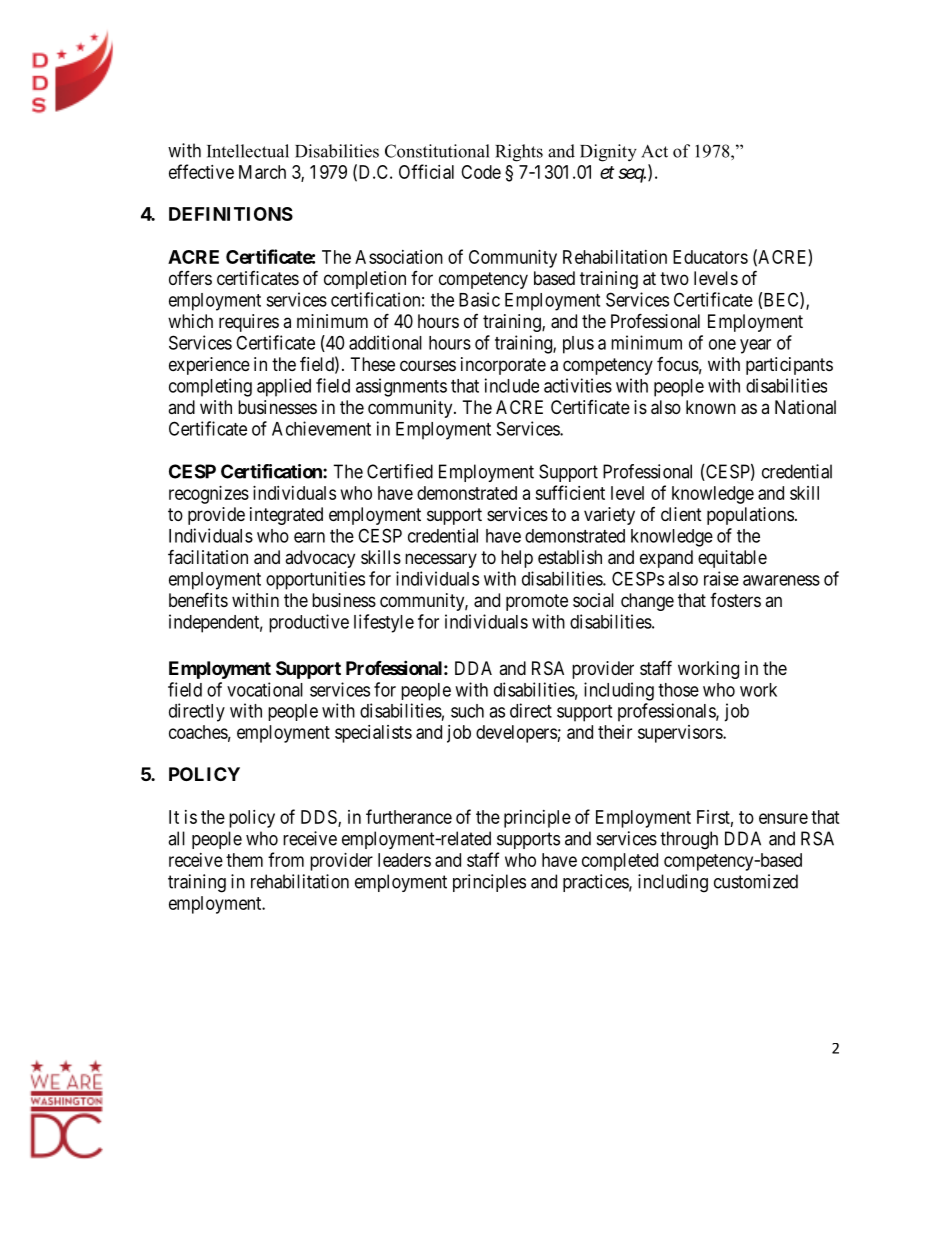  I want to click on integrated, so click(286, 516).
